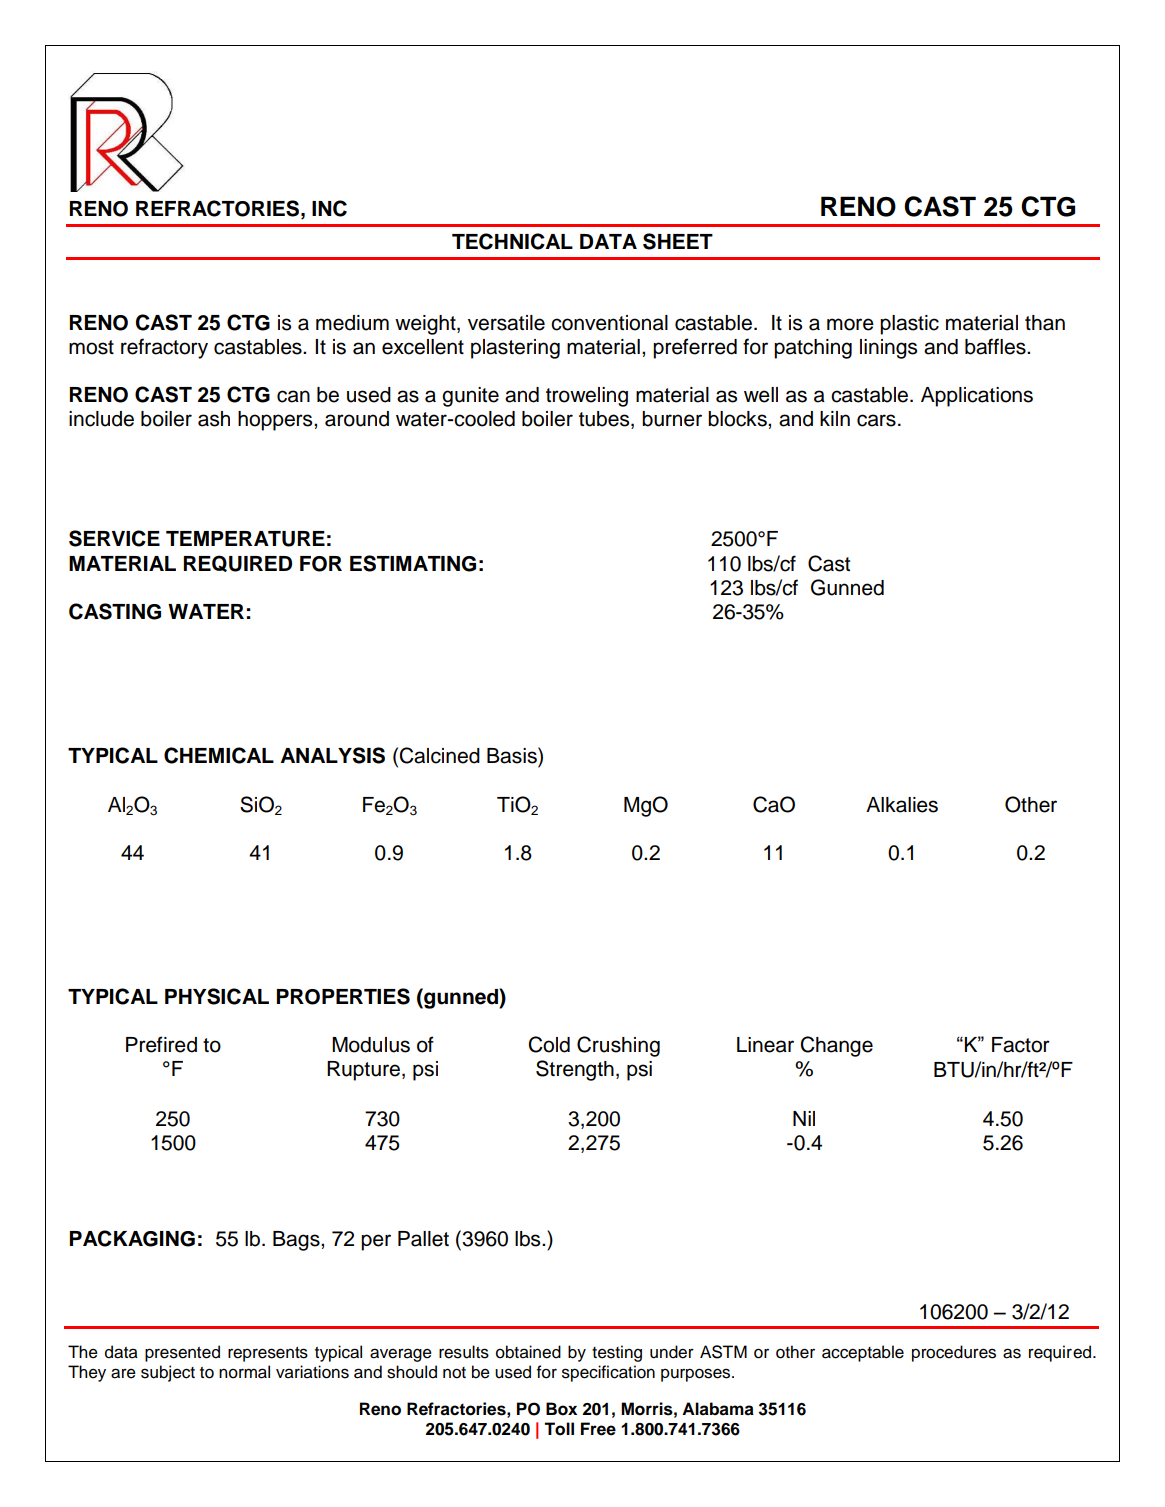 Image resolution: width=1165 pixels, height=1507 pixels. I want to click on Box, so click(561, 1409).
